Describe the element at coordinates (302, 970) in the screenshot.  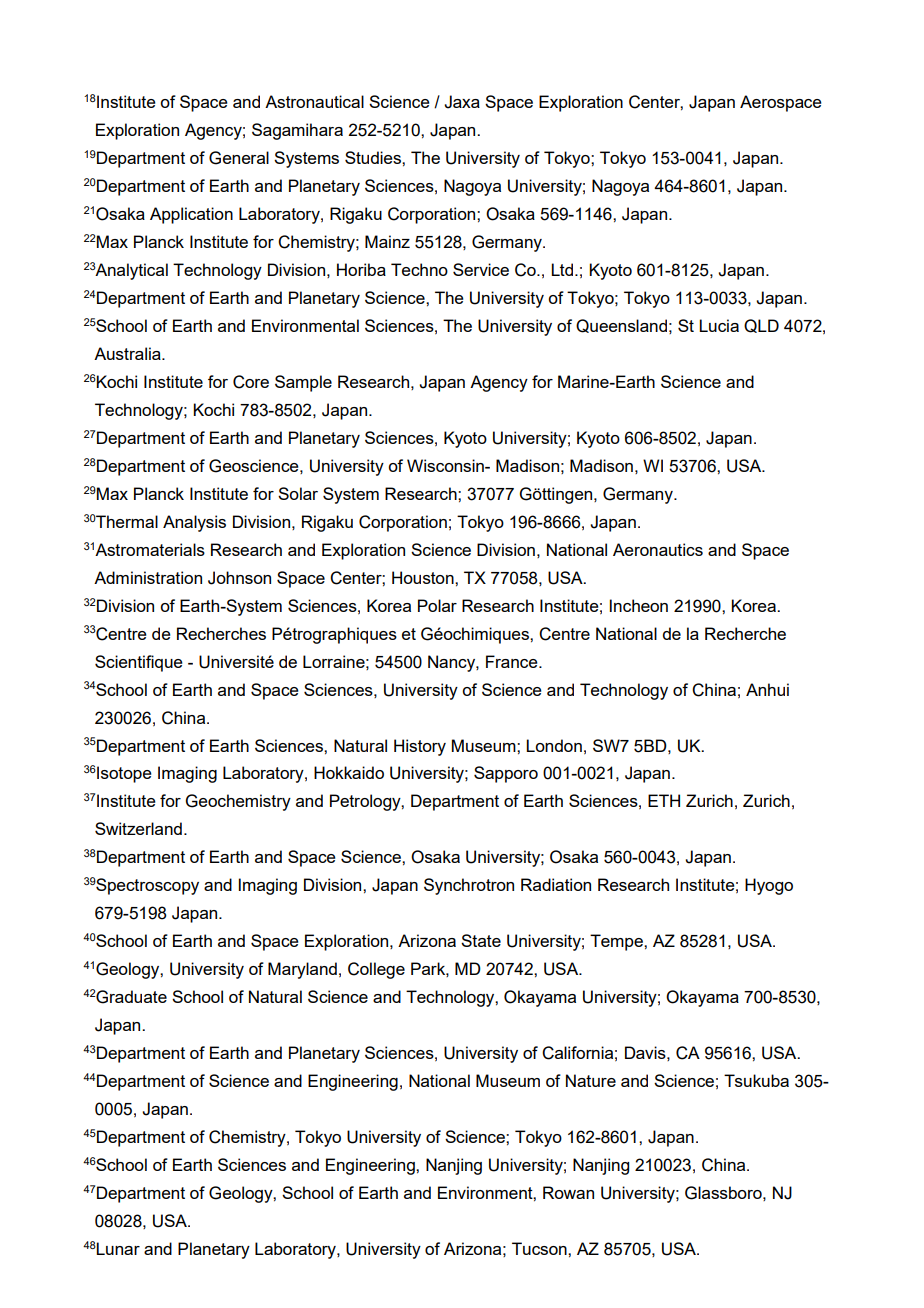
I see `Maryland` at that location.
